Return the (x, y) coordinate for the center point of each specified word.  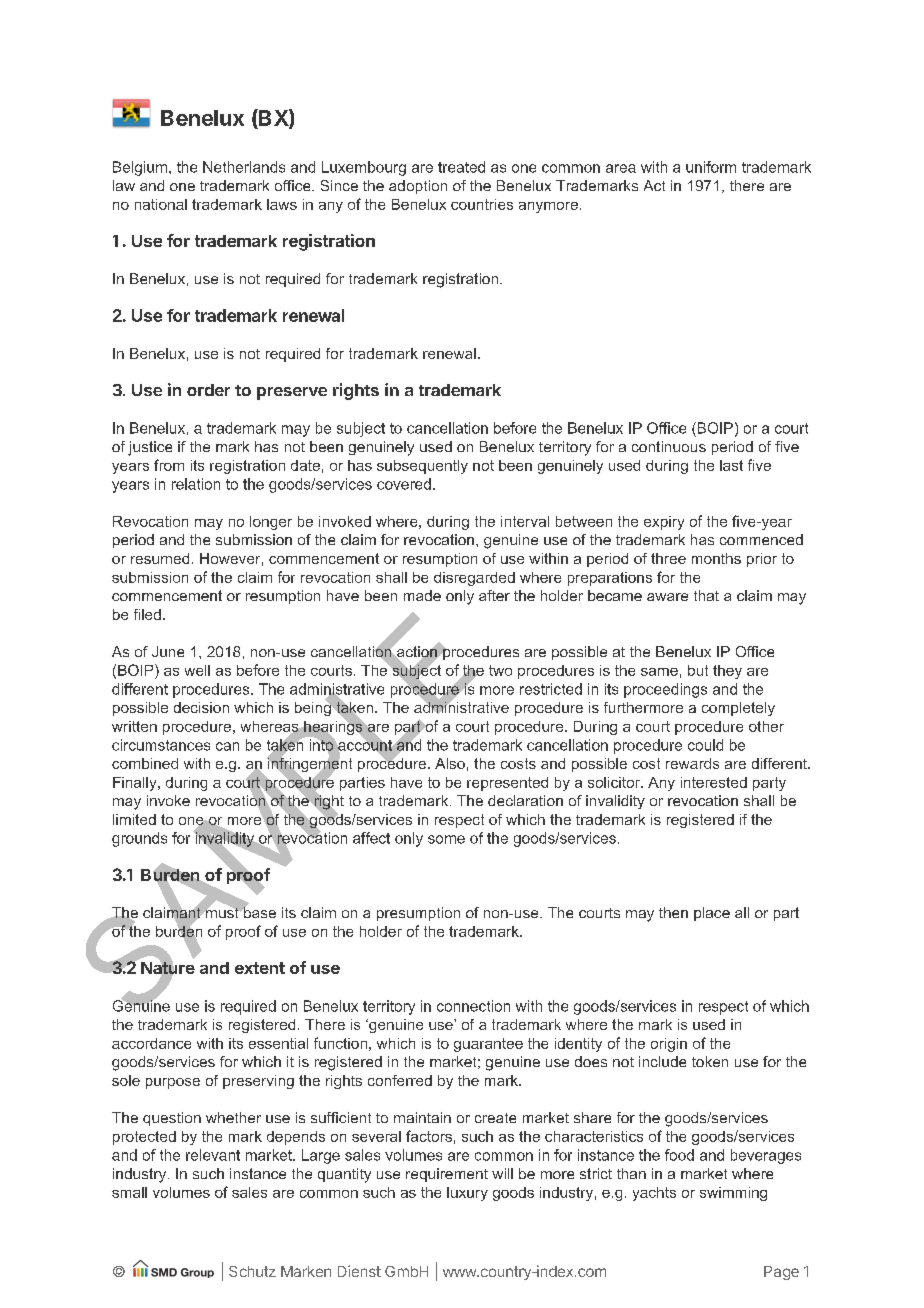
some (446, 839)
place (712, 914)
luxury (467, 1194)
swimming (733, 1194)
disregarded (474, 579)
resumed (160, 558)
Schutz (252, 1271)
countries (482, 204)
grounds (139, 839)
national (161, 204)
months (716, 558)
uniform (711, 167)
